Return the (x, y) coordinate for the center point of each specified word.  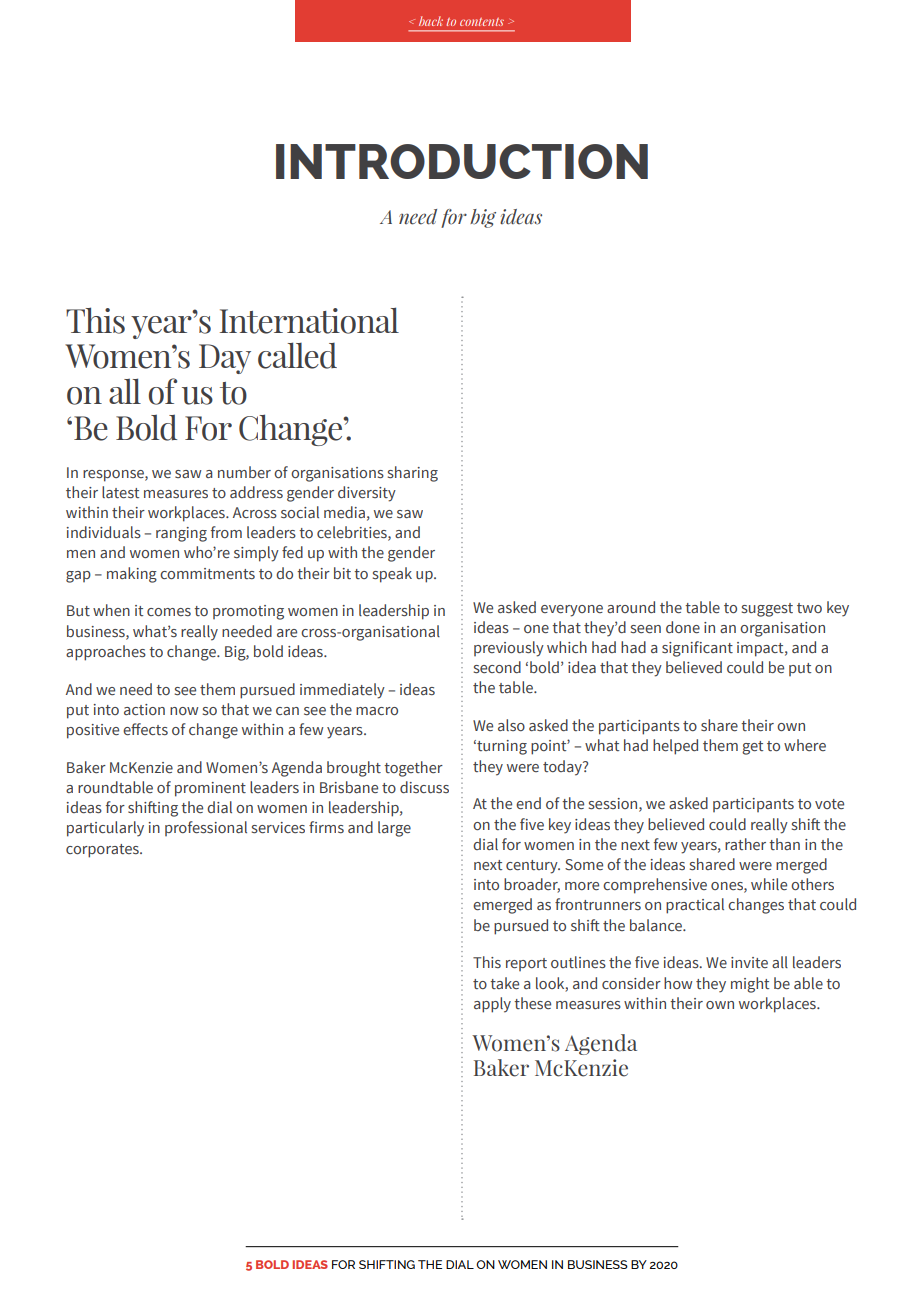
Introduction (462, 161)
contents (482, 22)
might (750, 985)
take (504, 983)
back (431, 21)
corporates (103, 851)
